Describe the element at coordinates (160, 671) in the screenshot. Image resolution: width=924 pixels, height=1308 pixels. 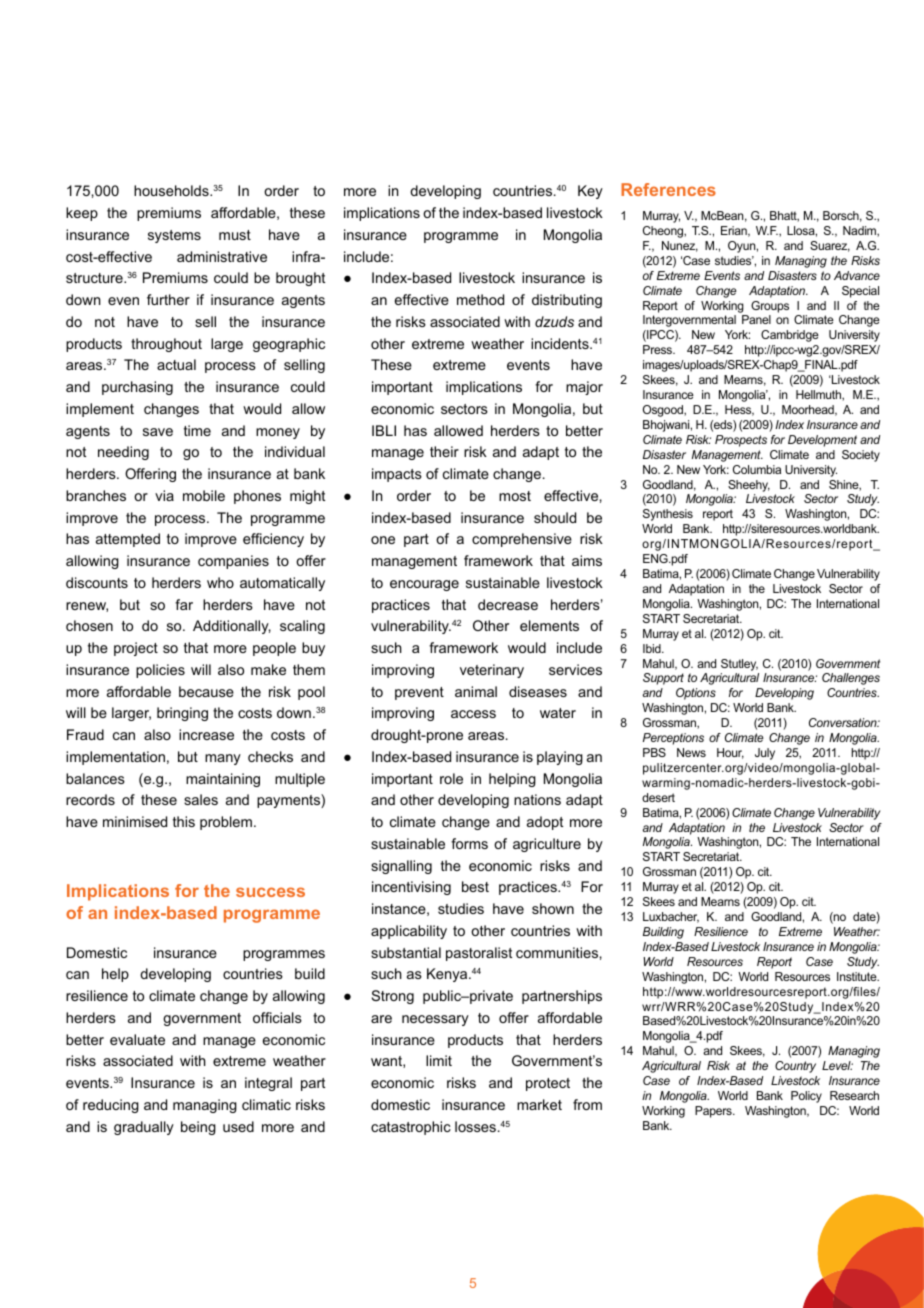
I see `policies` at that location.
